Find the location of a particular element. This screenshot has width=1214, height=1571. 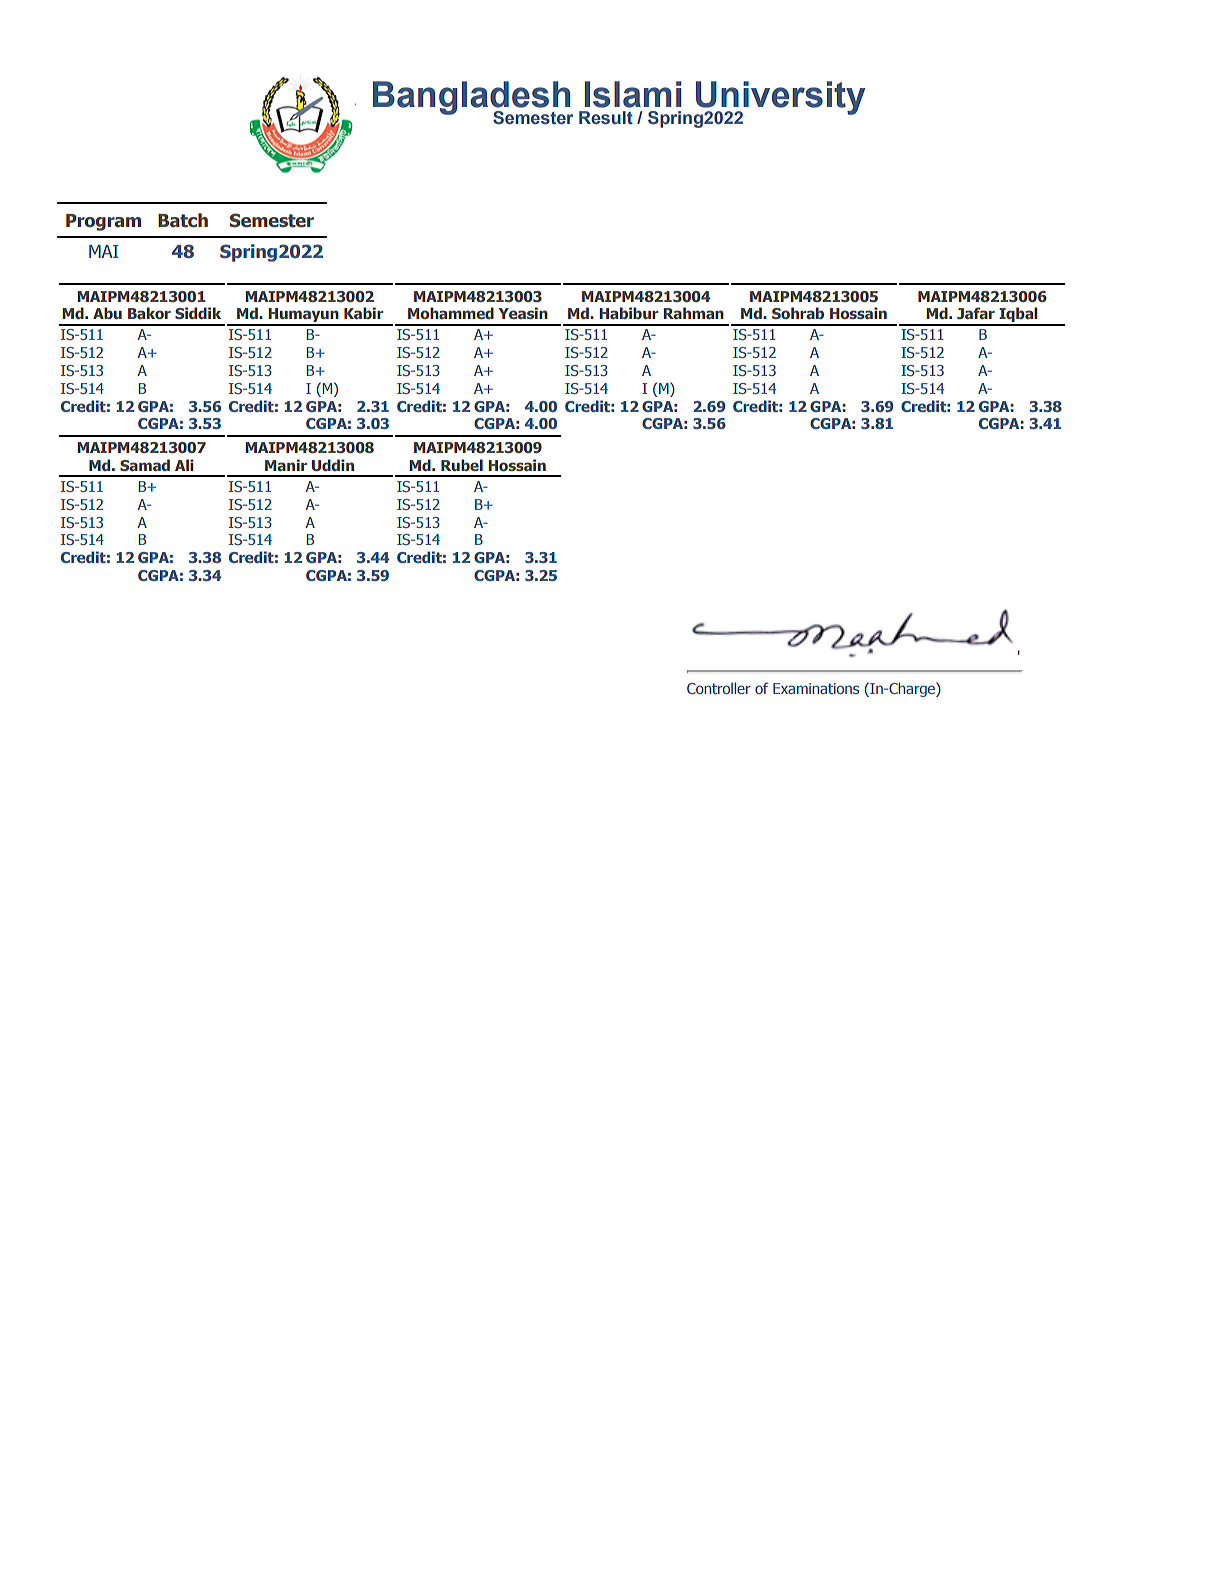

University is located at coordinates (779, 99).
